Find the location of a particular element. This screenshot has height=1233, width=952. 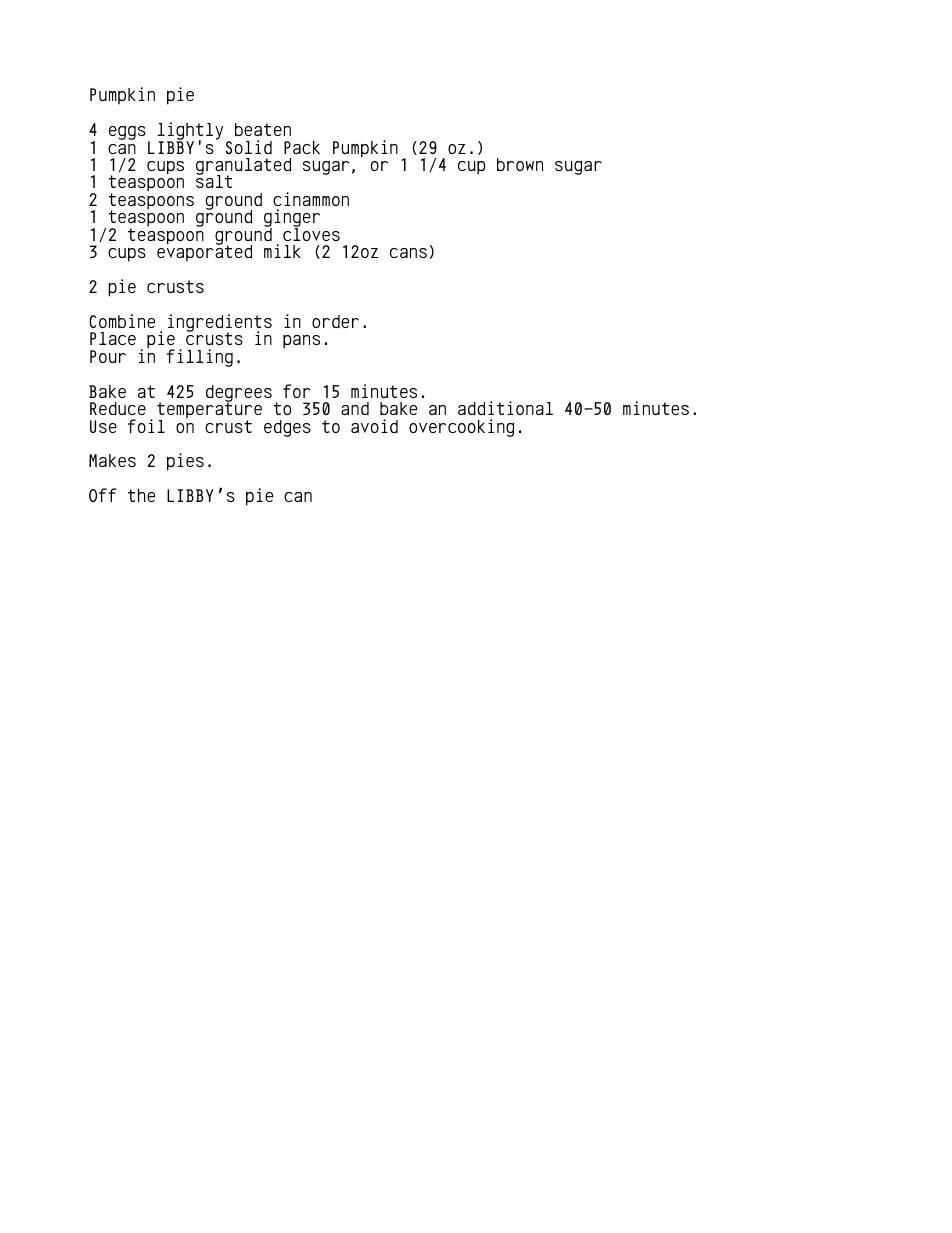

the is located at coordinates (141, 495).
